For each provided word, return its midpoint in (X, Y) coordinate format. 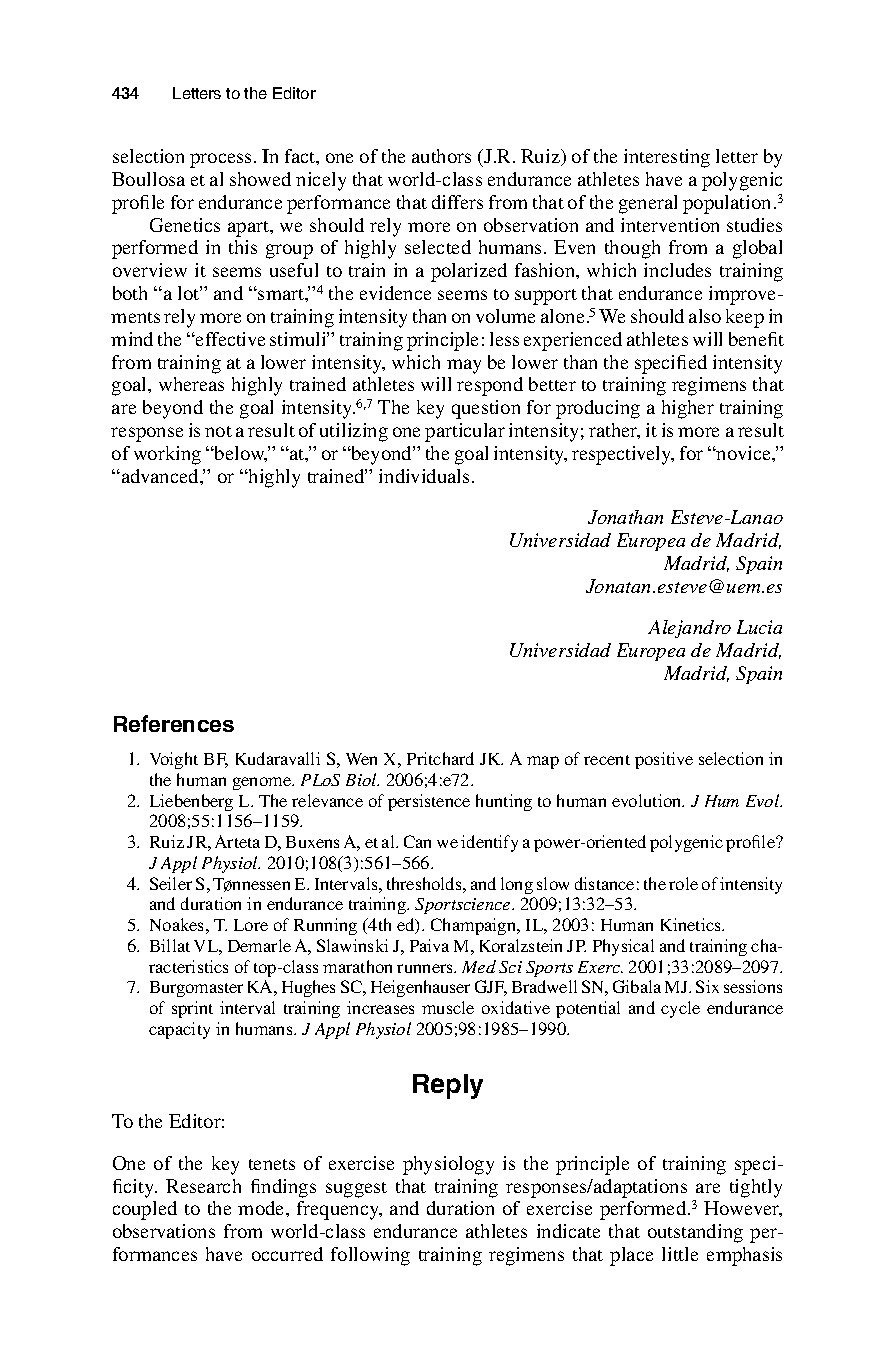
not (218, 431)
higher (688, 409)
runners (426, 968)
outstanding (695, 1233)
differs (457, 202)
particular (465, 432)
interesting (667, 158)
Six (707, 986)
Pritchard (440, 758)
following (370, 1256)
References (174, 723)
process (220, 160)
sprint (192, 1009)
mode (262, 1208)
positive (664, 760)
